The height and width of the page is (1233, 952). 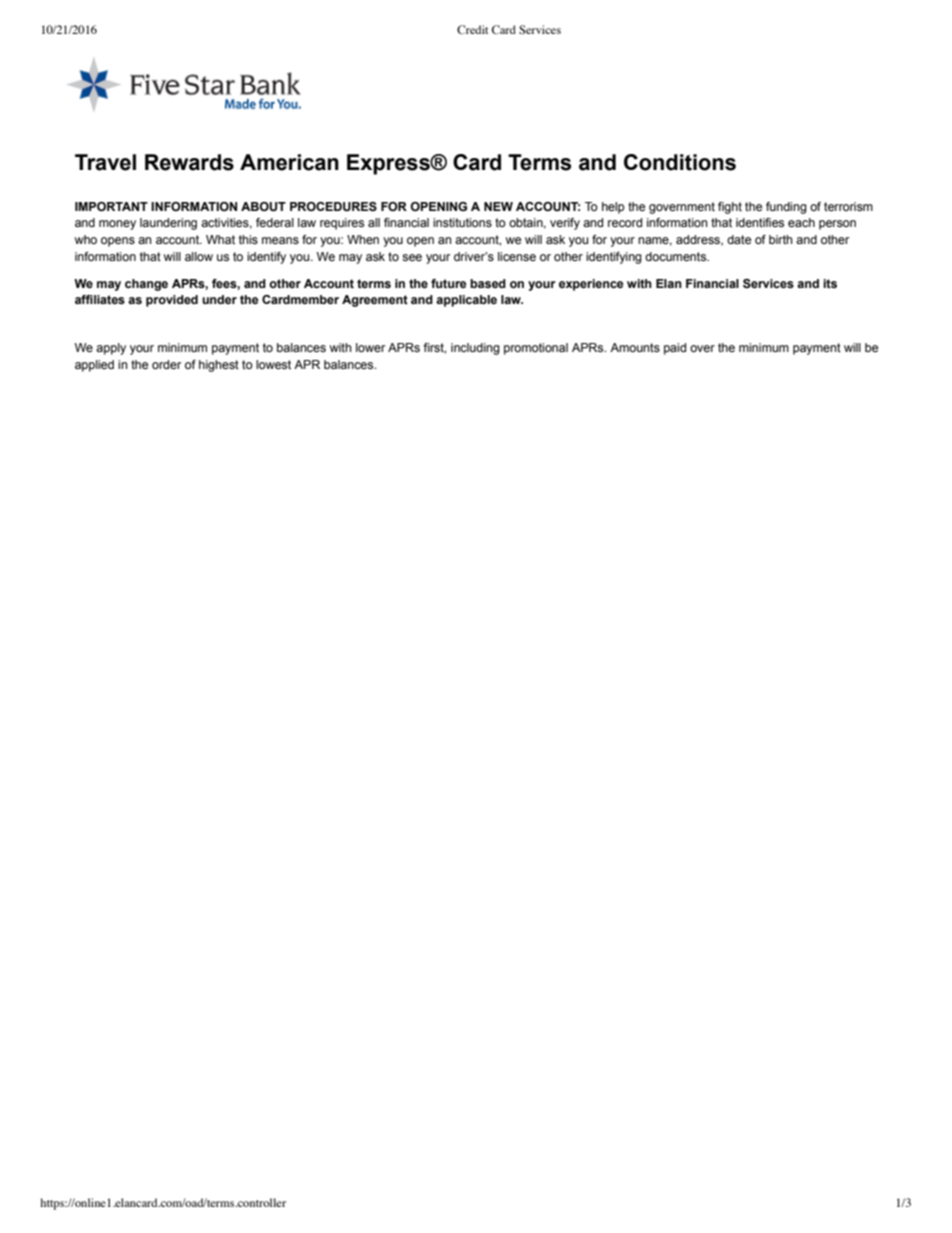 I want to click on Conditions, so click(x=680, y=162).
